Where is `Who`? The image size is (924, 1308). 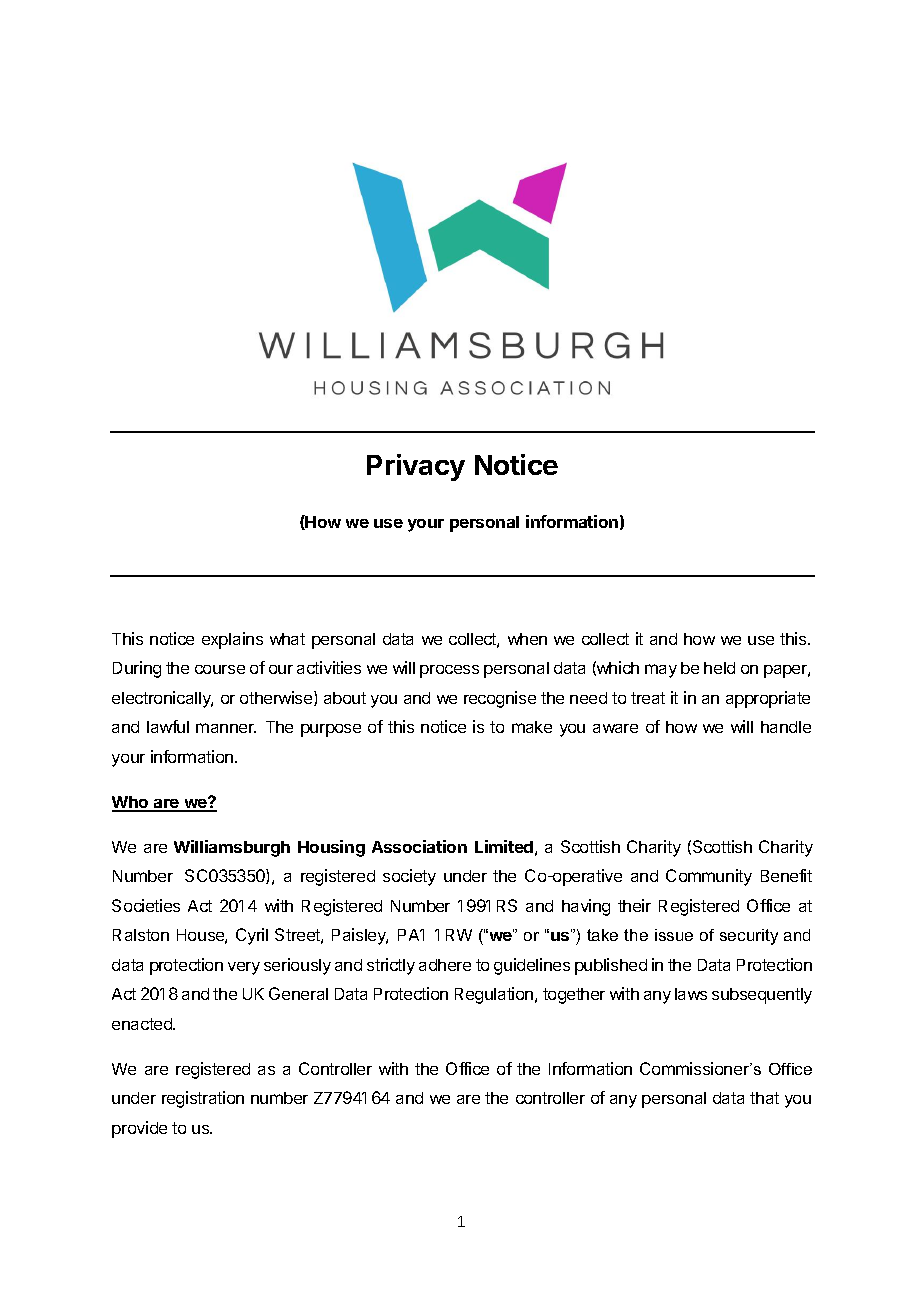 Who is located at coordinates (131, 803).
